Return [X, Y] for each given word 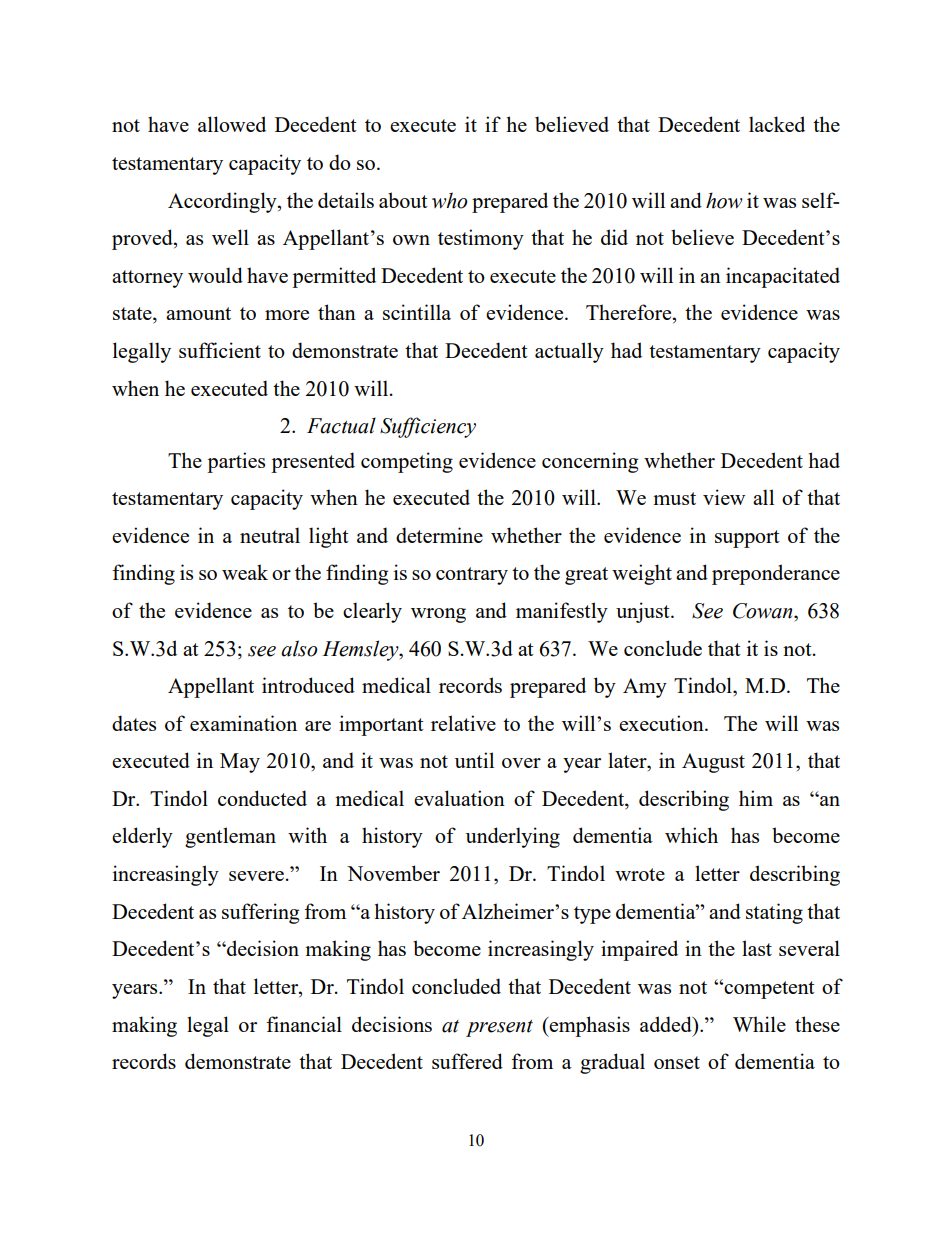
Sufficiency [428, 427]
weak [245, 572]
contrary [472, 576]
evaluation [459, 798]
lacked [777, 124]
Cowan [764, 611]
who [450, 200]
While [759, 1024]
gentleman [230, 837]
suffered [467, 1061]
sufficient [220, 350]
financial [304, 1024]
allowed [232, 124]
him [756, 798]
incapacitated [783, 277]
